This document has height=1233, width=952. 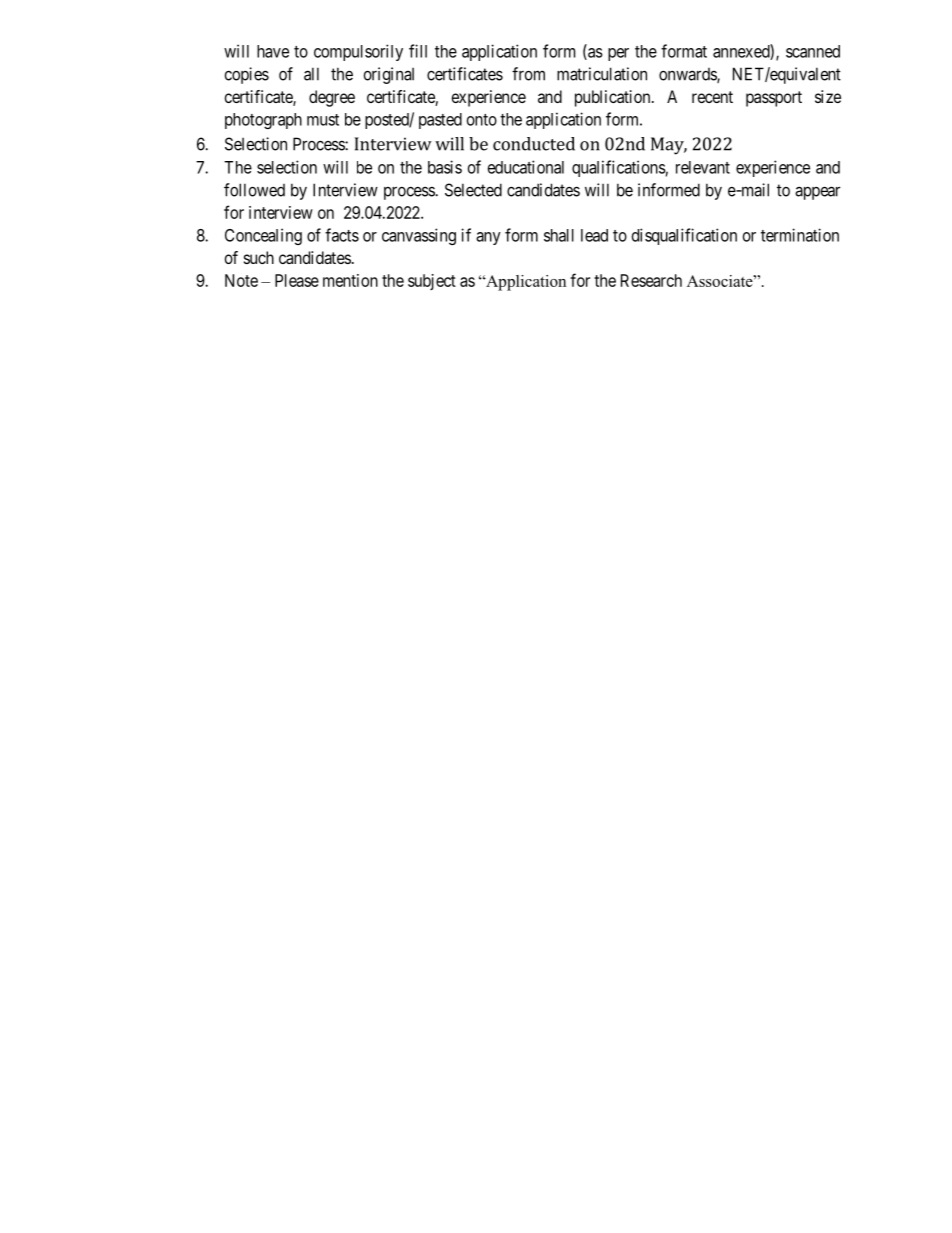 I want to click on scanned, so click(x=813, y=51).
